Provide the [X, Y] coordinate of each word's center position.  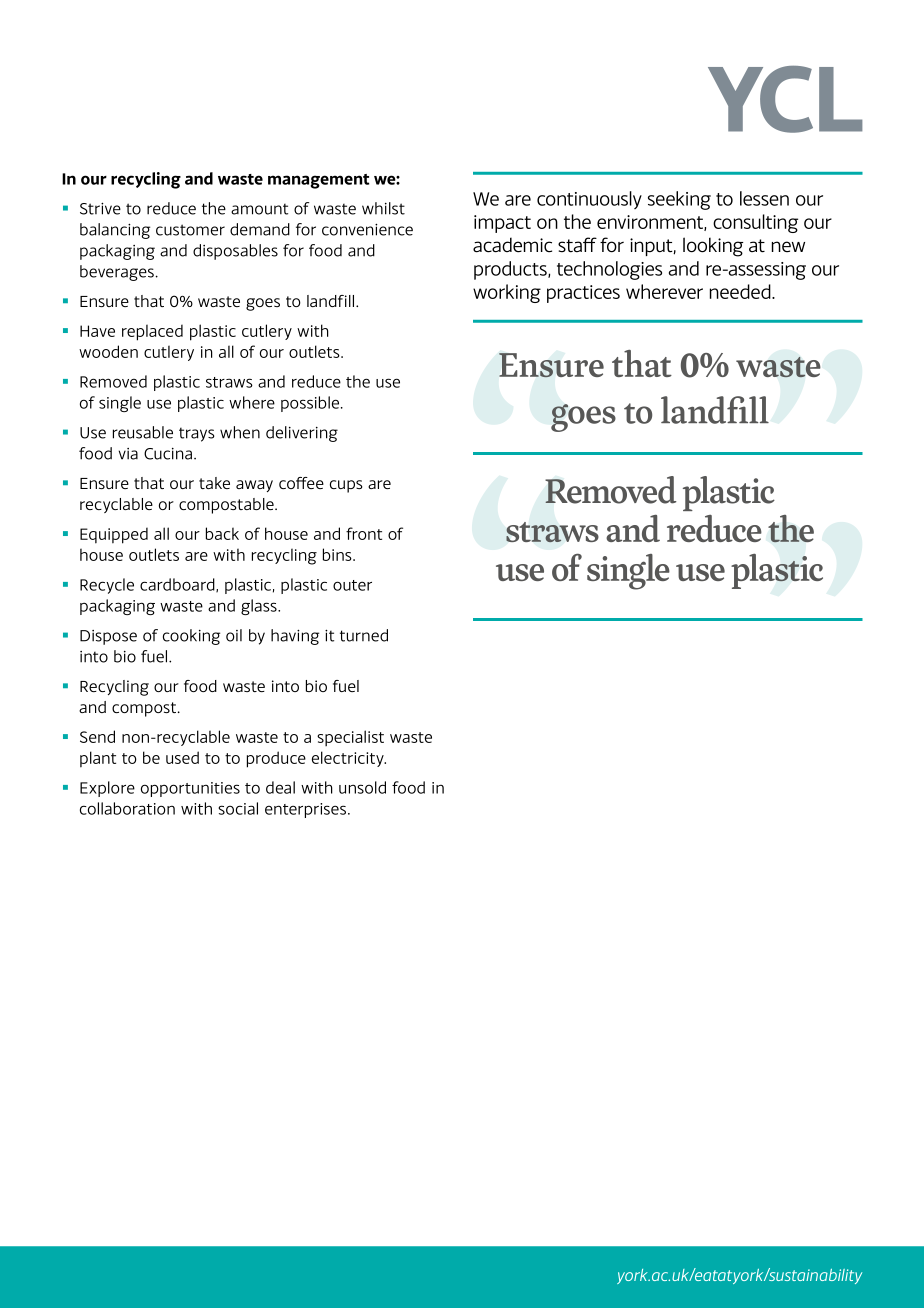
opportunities [190, 789]
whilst [383, 208]
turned [364, 635]
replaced [152, 332]
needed [741, 291]
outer [352, 585]
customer [190, 230]
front [364, 533]
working [507, 293]
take [214, 483]
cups [346, 486]
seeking [679, 200]
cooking [191, 637]
